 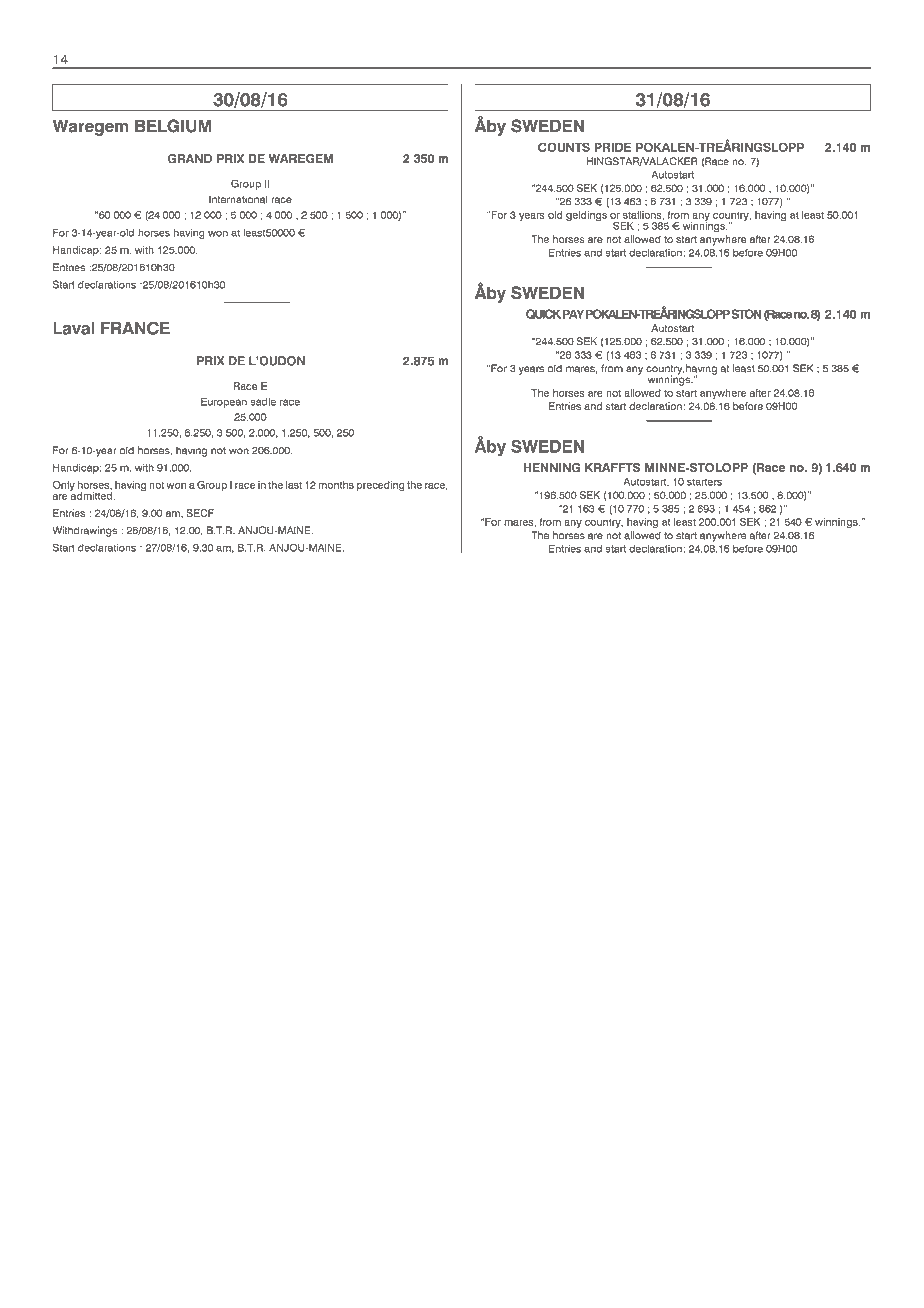 I want to click on European, so click(x=224, y=402).
